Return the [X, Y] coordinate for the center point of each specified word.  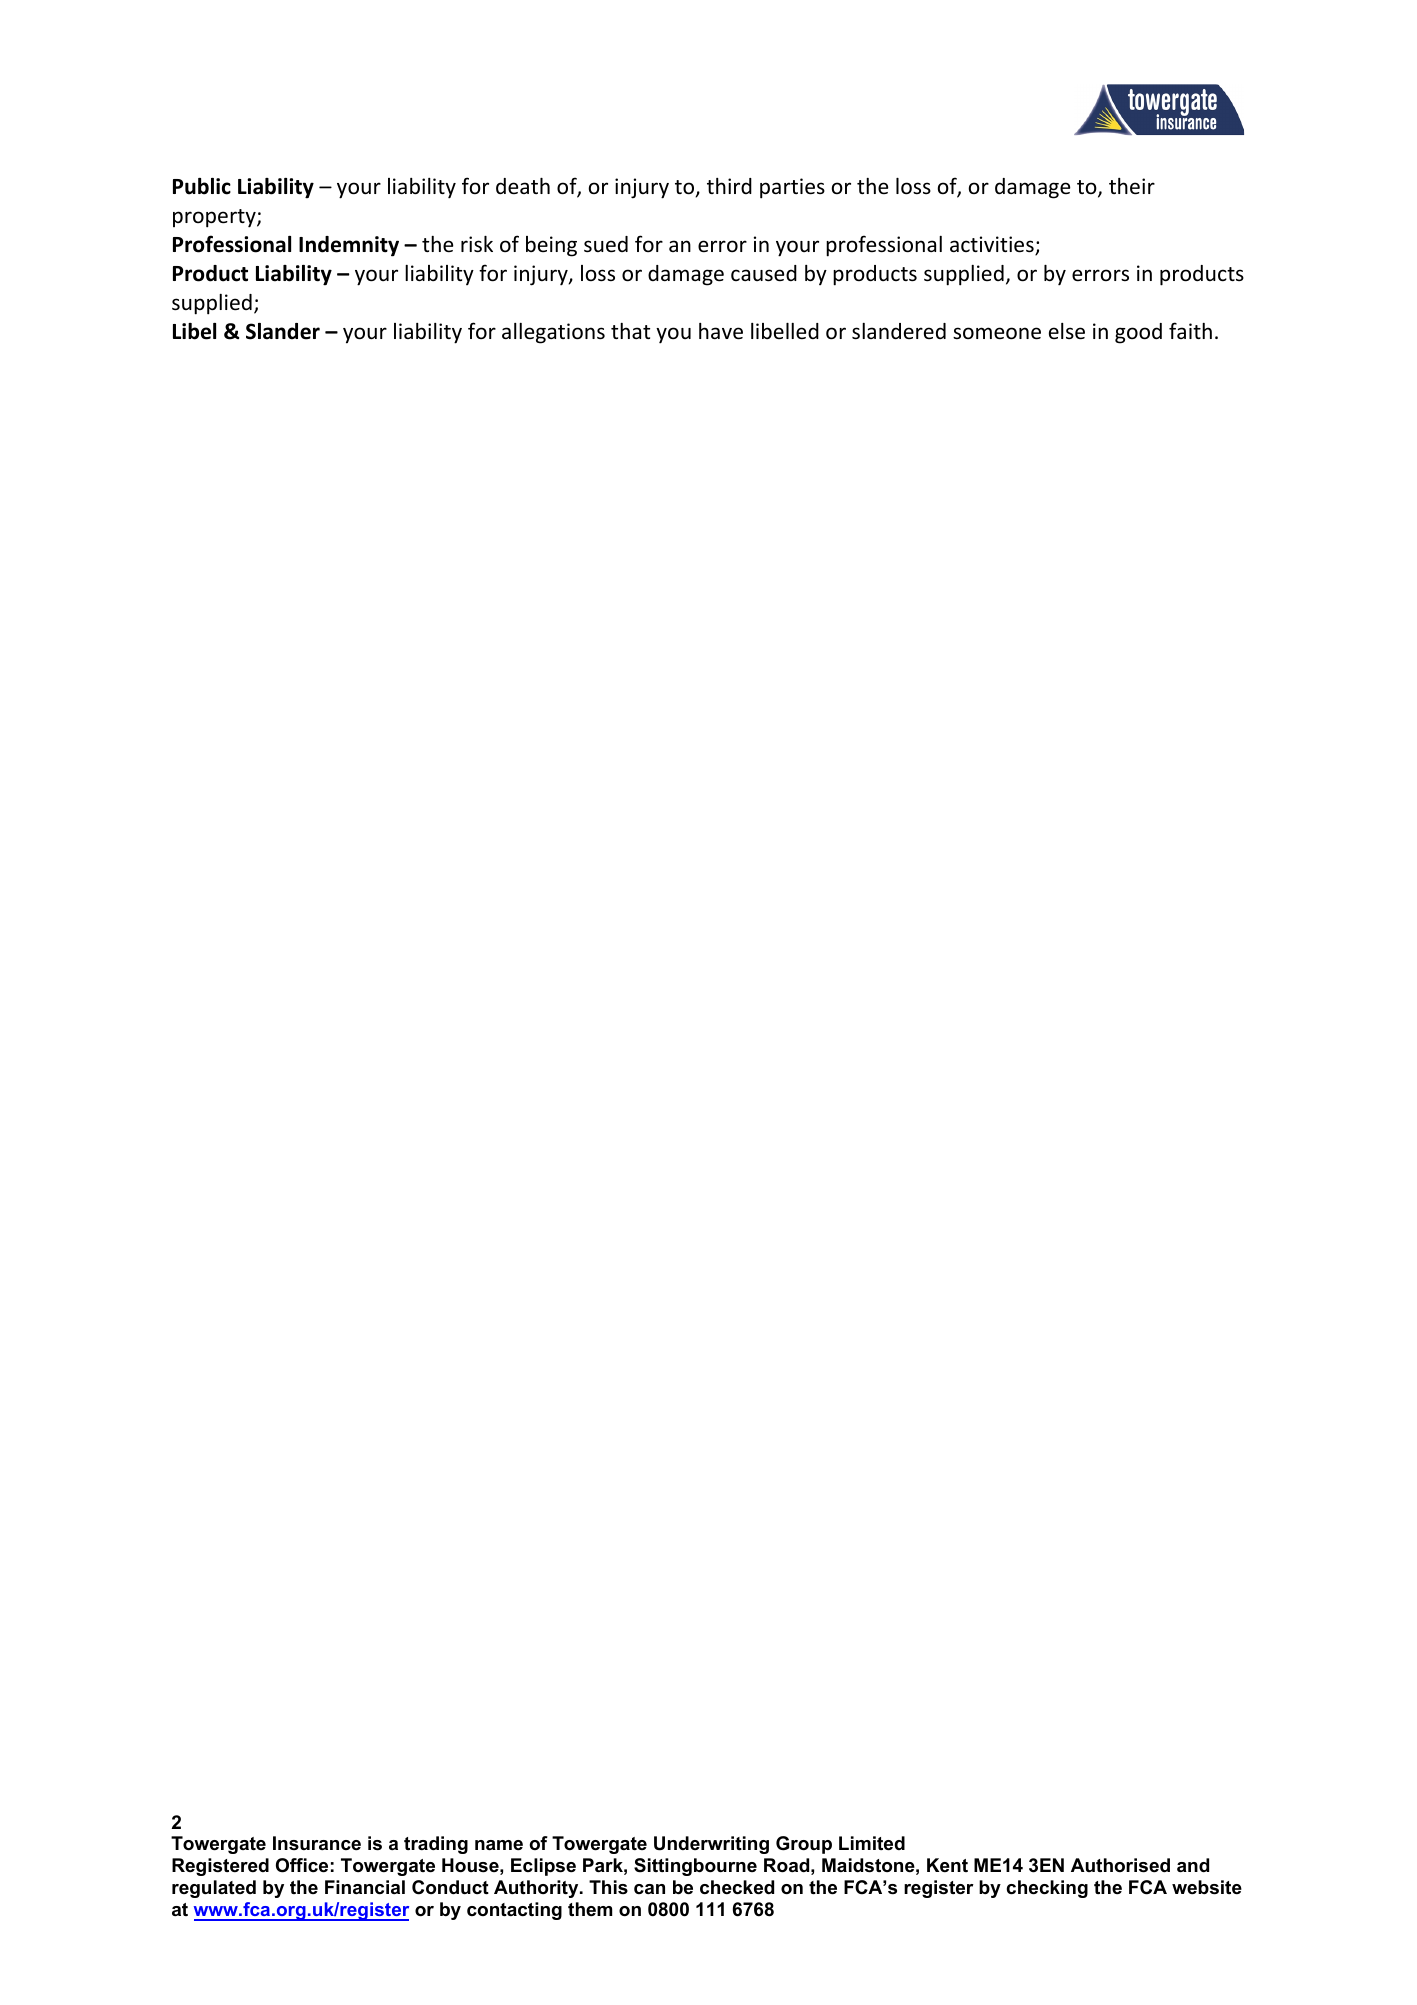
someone [997, 333]
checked [737, 1887]
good [1138, 333]
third [729, 186]
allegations [553, 333]
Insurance [317, 1843]
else [1067, 331]
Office [302, 1865]
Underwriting [711, 1845]
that [630, 331]
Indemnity [349, 246]
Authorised [1120, 1865]
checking [1047, 1889]
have [721, 331]
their [1132, 186]
